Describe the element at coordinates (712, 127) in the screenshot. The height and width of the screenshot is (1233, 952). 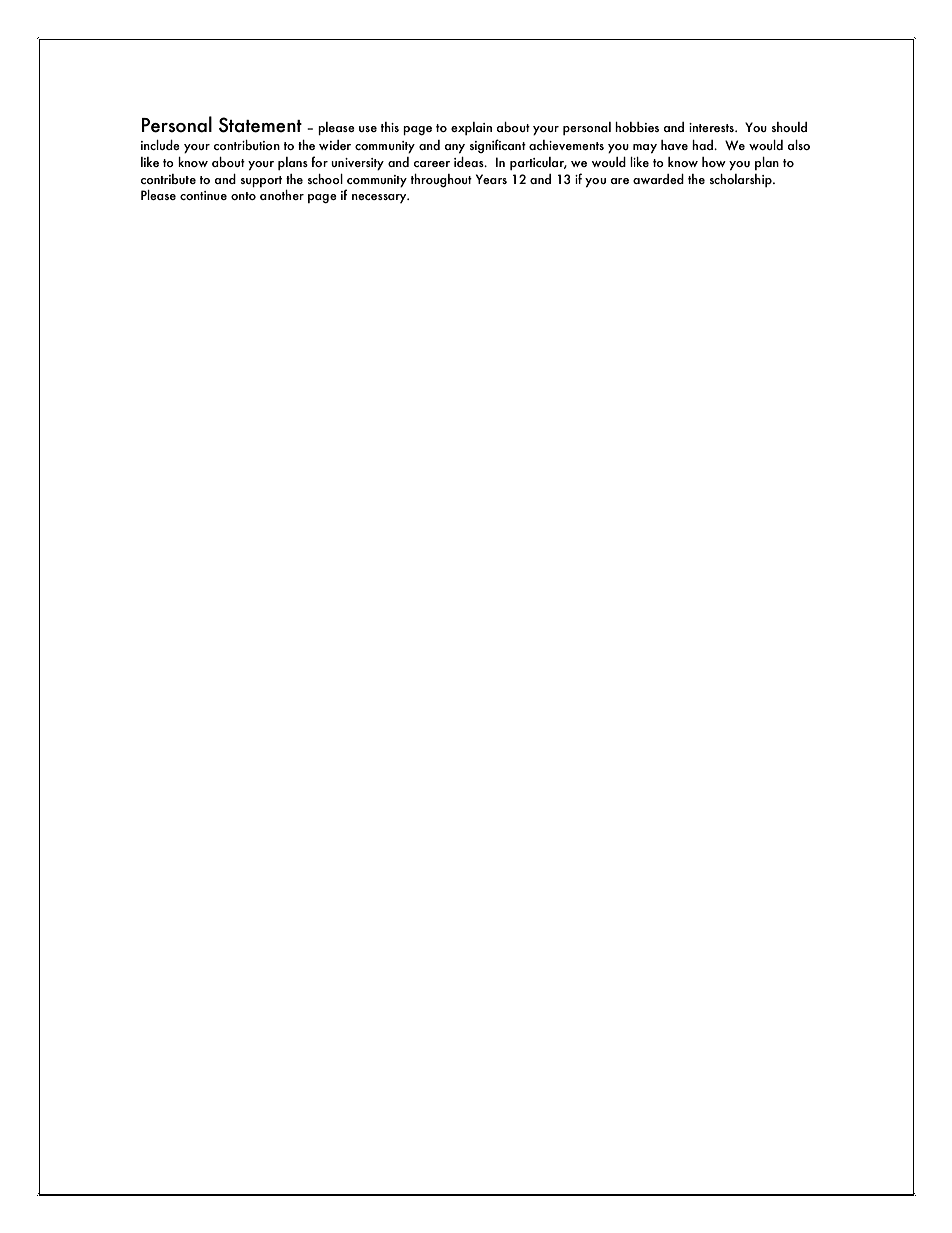
I see `interests` at that location.
